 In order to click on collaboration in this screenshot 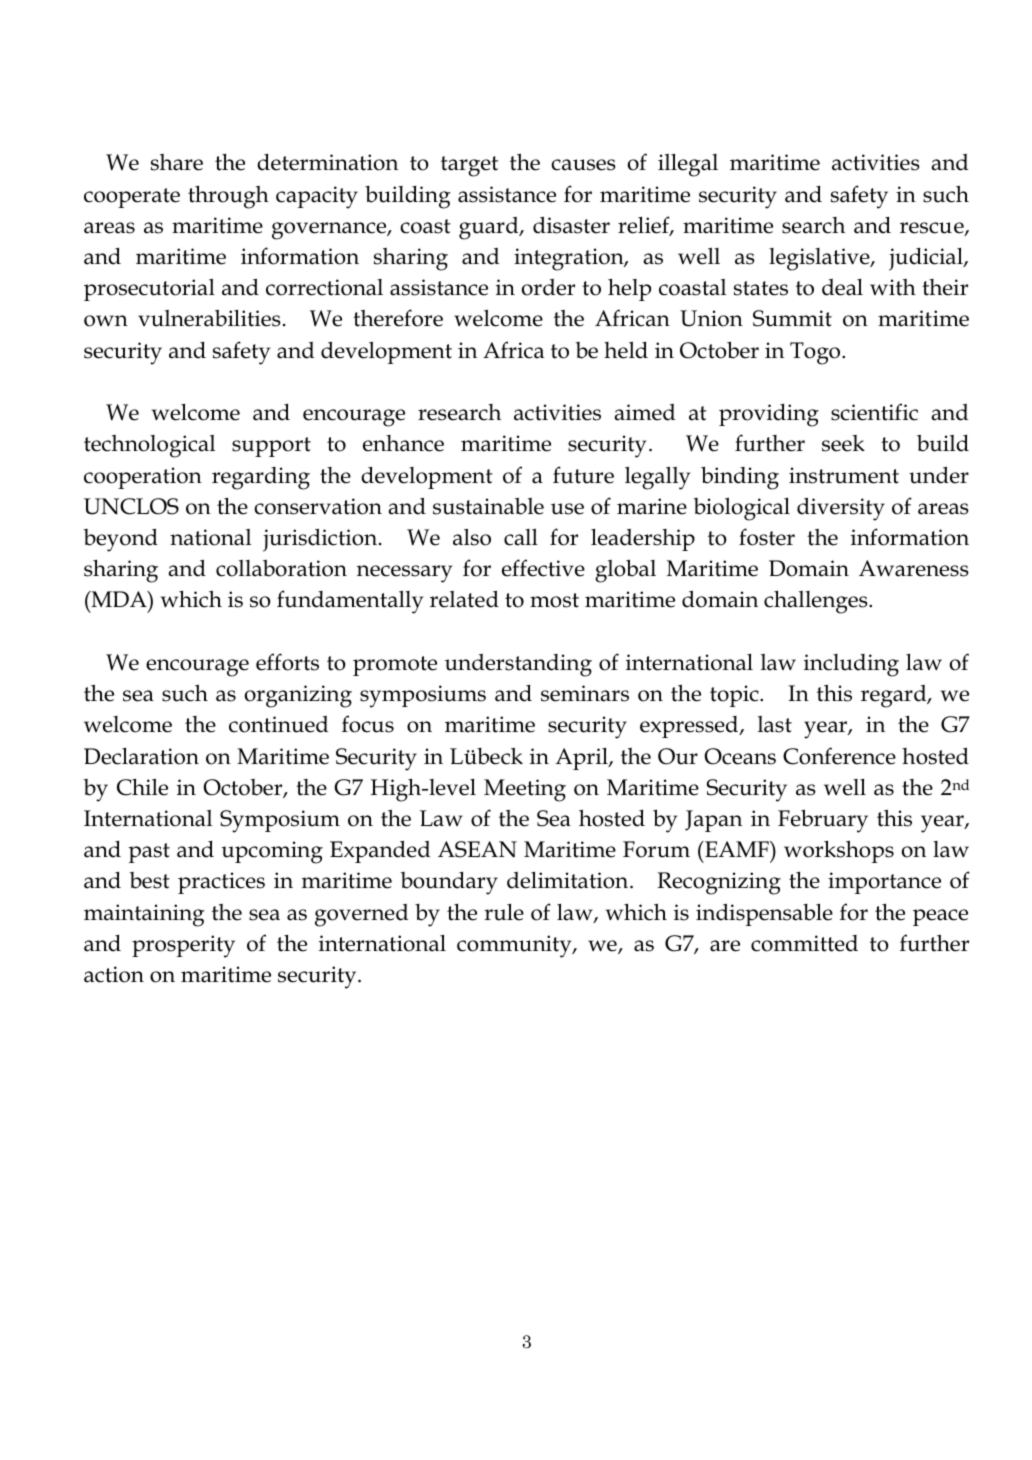, I will do `click(281, 568)`.
